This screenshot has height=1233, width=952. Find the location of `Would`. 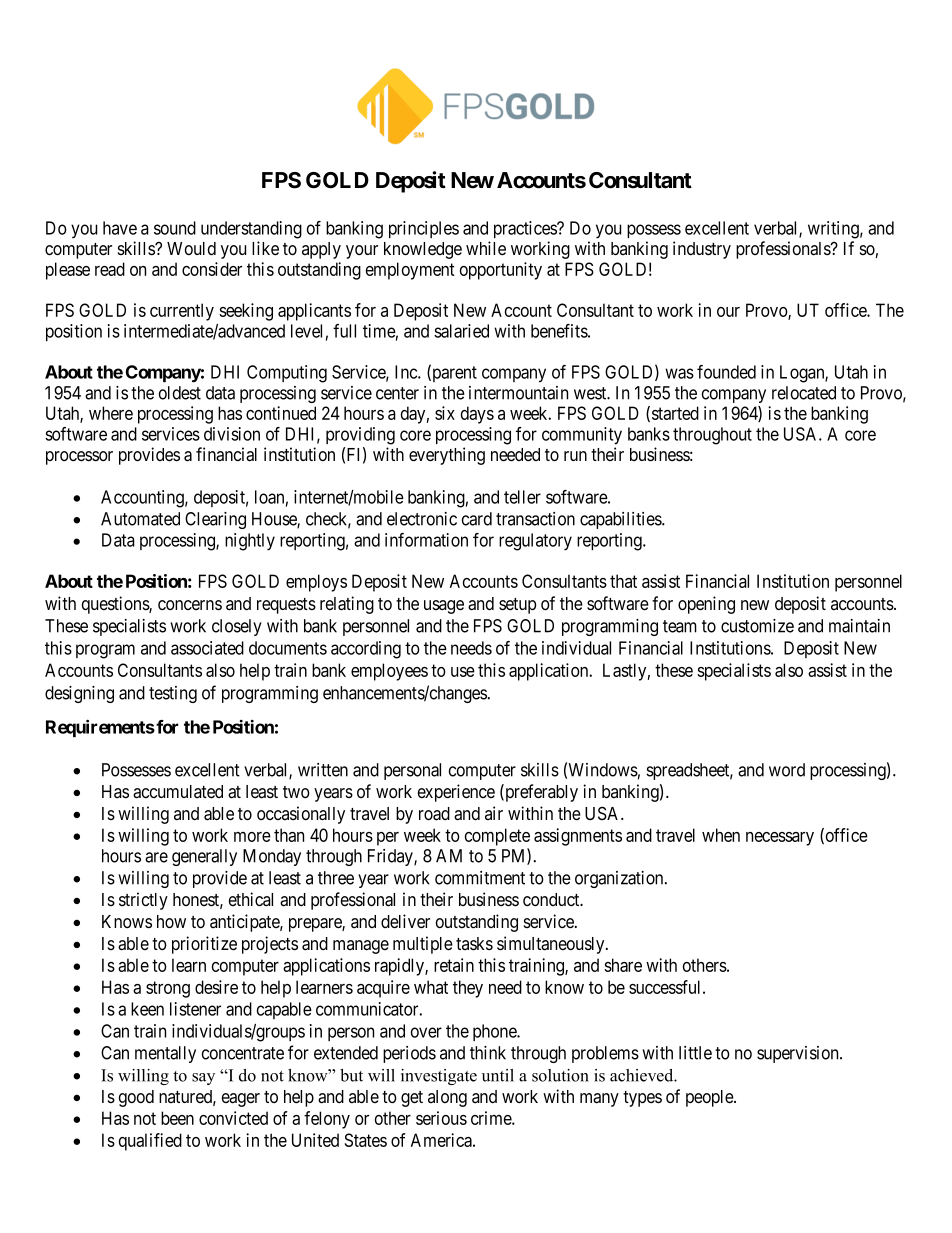

Would is located at coordinates (191, 248).
